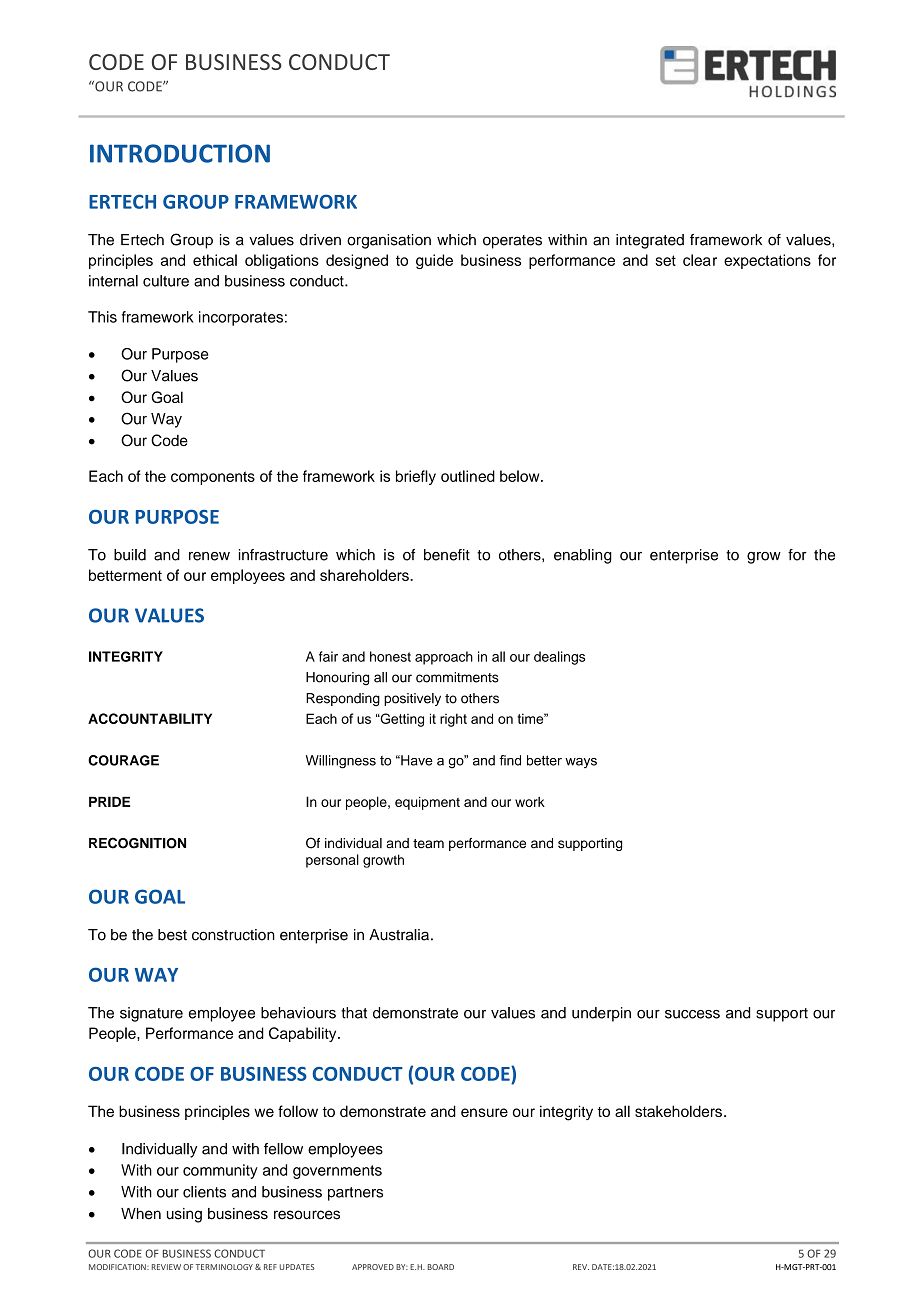  I want to click on Australia, so click(399, 935).
